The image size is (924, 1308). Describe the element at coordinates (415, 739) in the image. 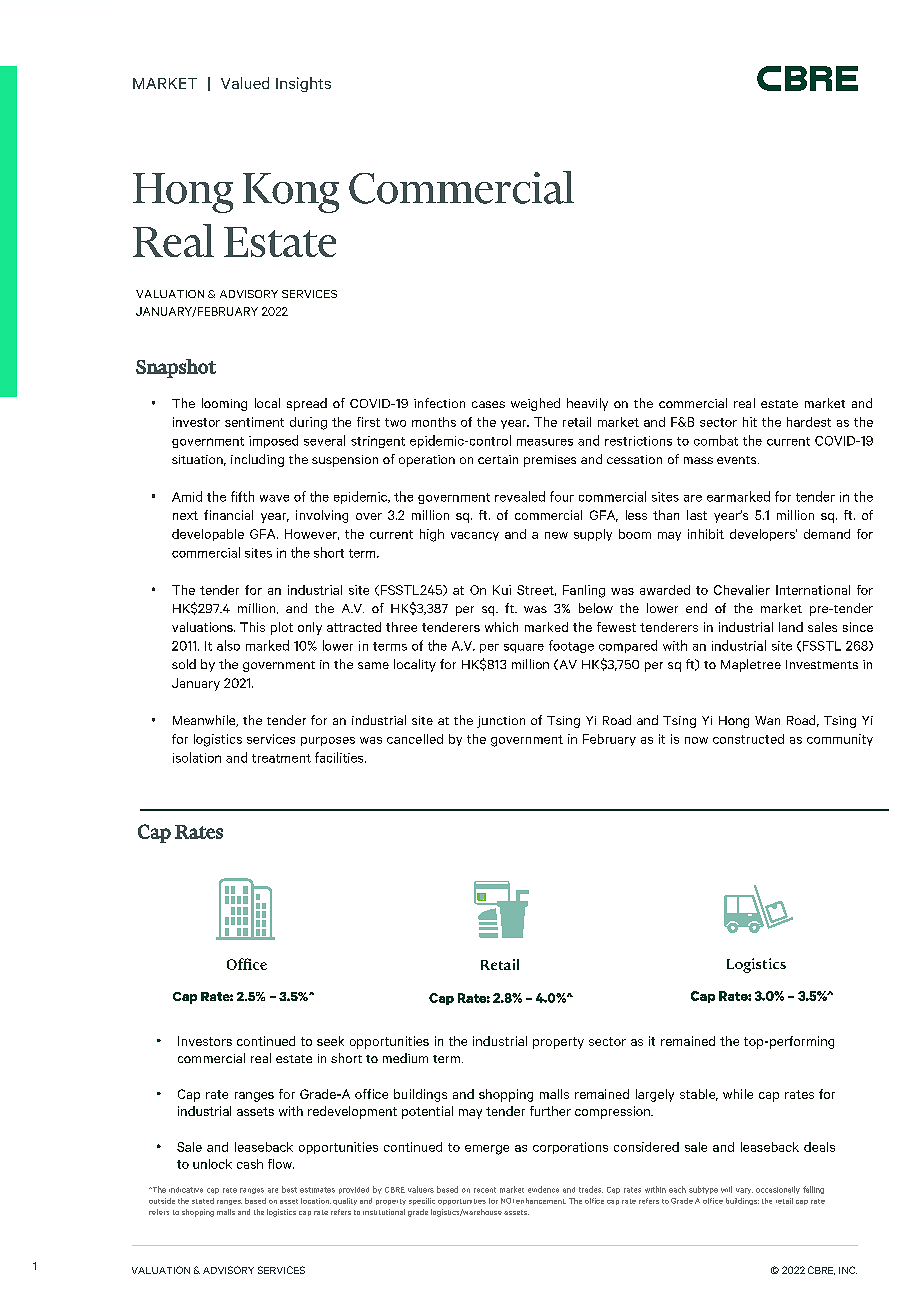

I see `cancelled` at that location.
